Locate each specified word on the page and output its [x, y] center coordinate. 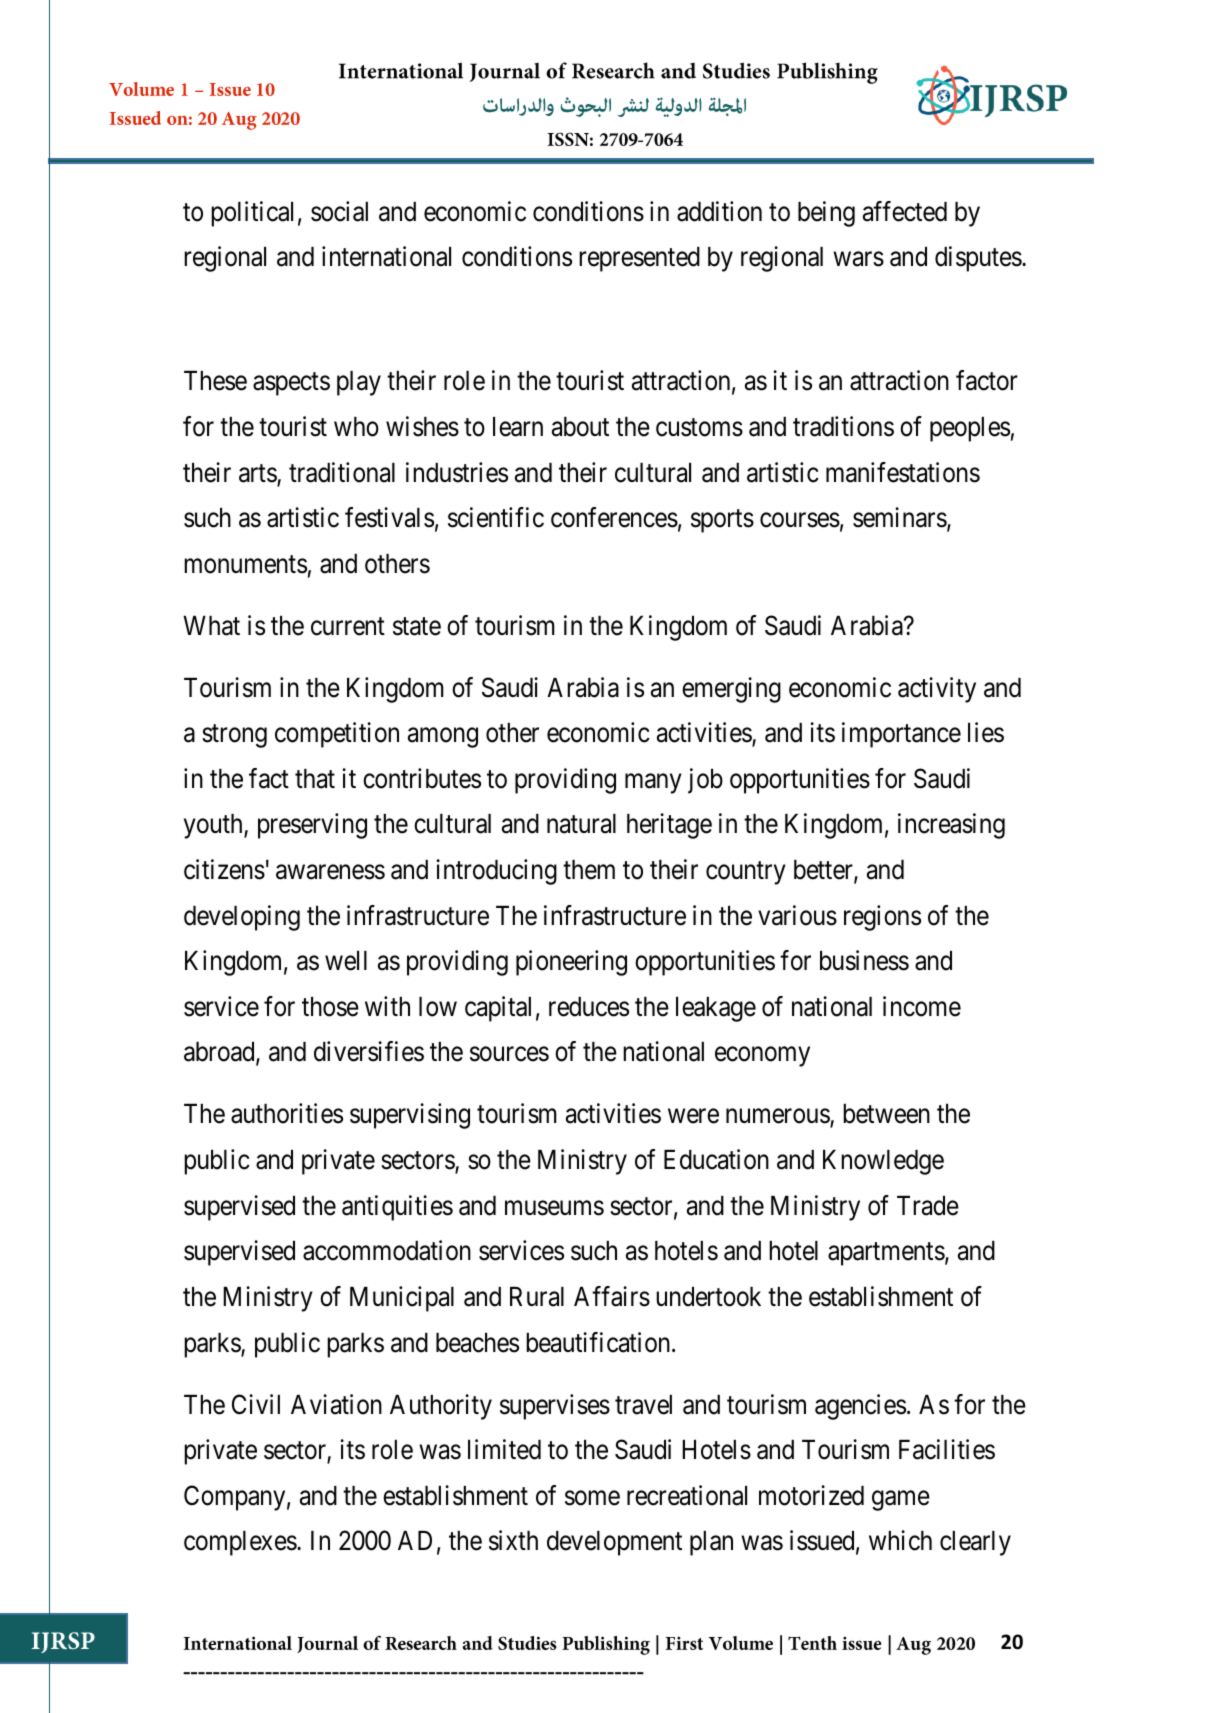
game [901, 1501]
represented [639, 259]
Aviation [336, 1404]
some [592, 1498]
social [339, 211]
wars [858, 259]
